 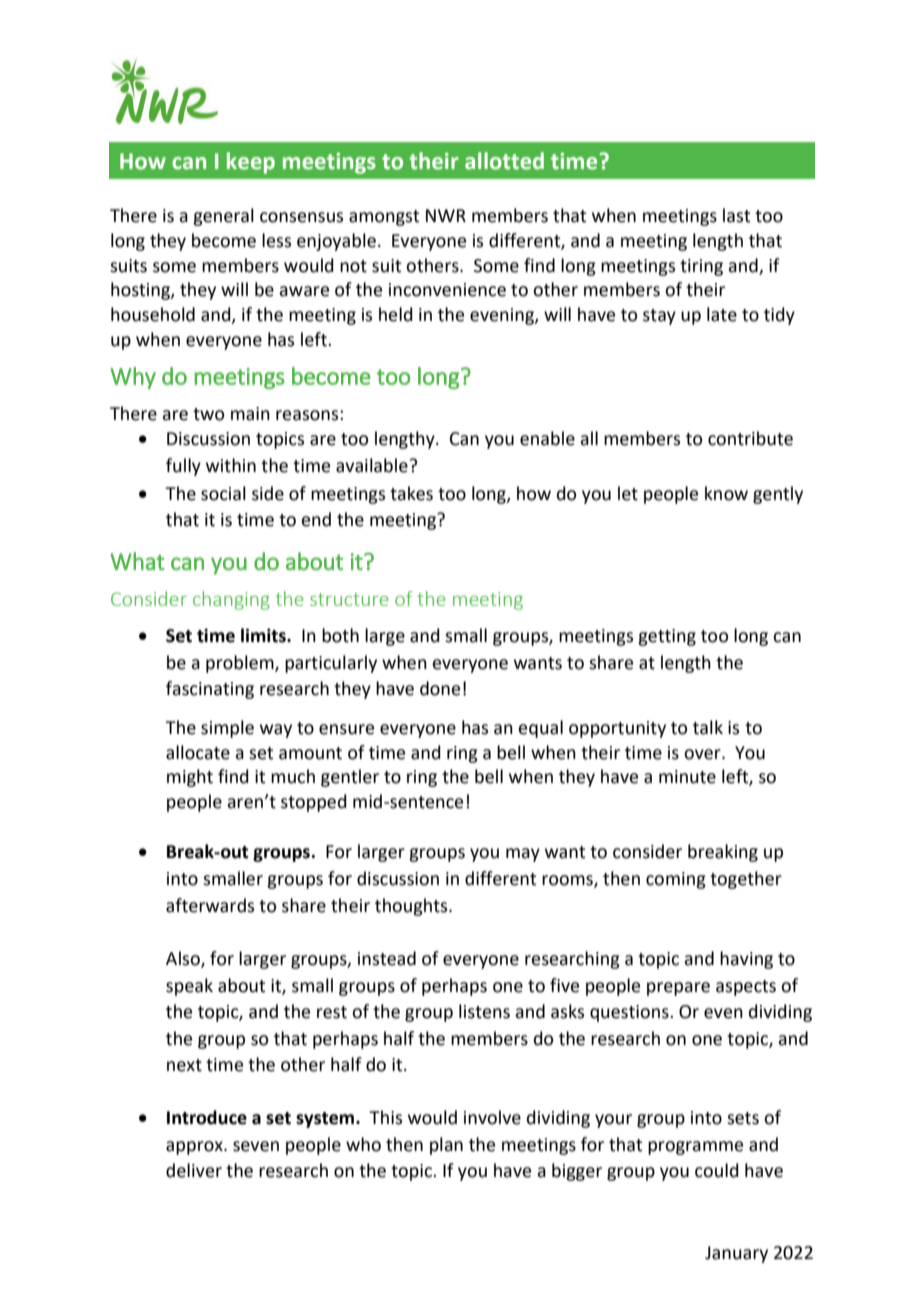 I want to click on takes, so click(x=411, y=493).
